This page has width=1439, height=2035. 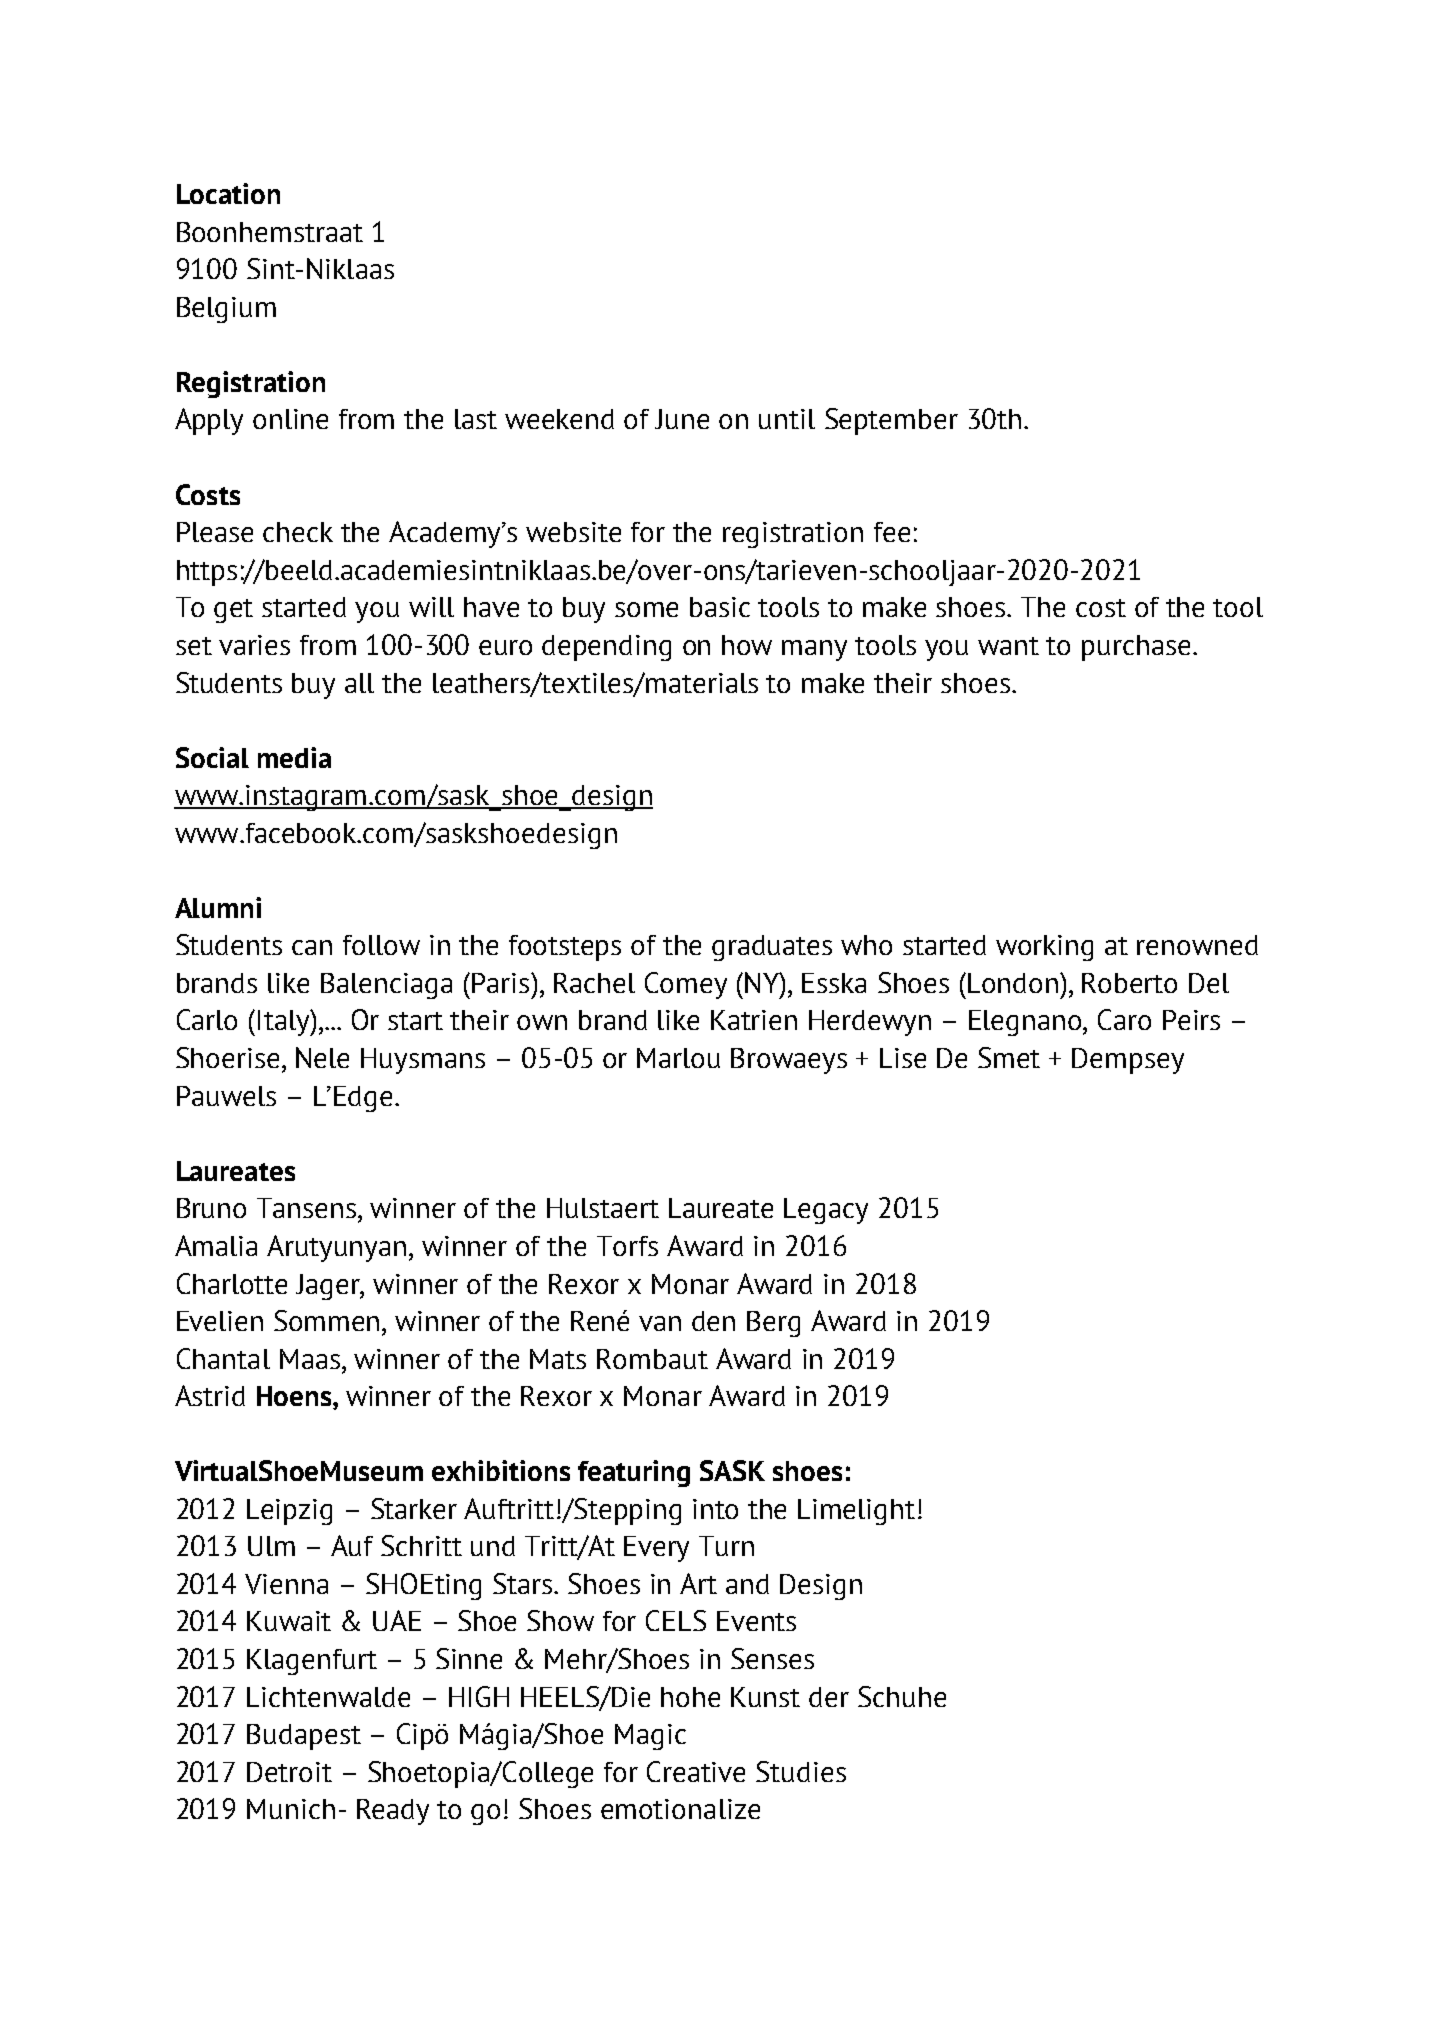 What do you see at coordinates (1128, 1061) in the page?
I see `Dempsey` at bounding box center [1128, 1061].
